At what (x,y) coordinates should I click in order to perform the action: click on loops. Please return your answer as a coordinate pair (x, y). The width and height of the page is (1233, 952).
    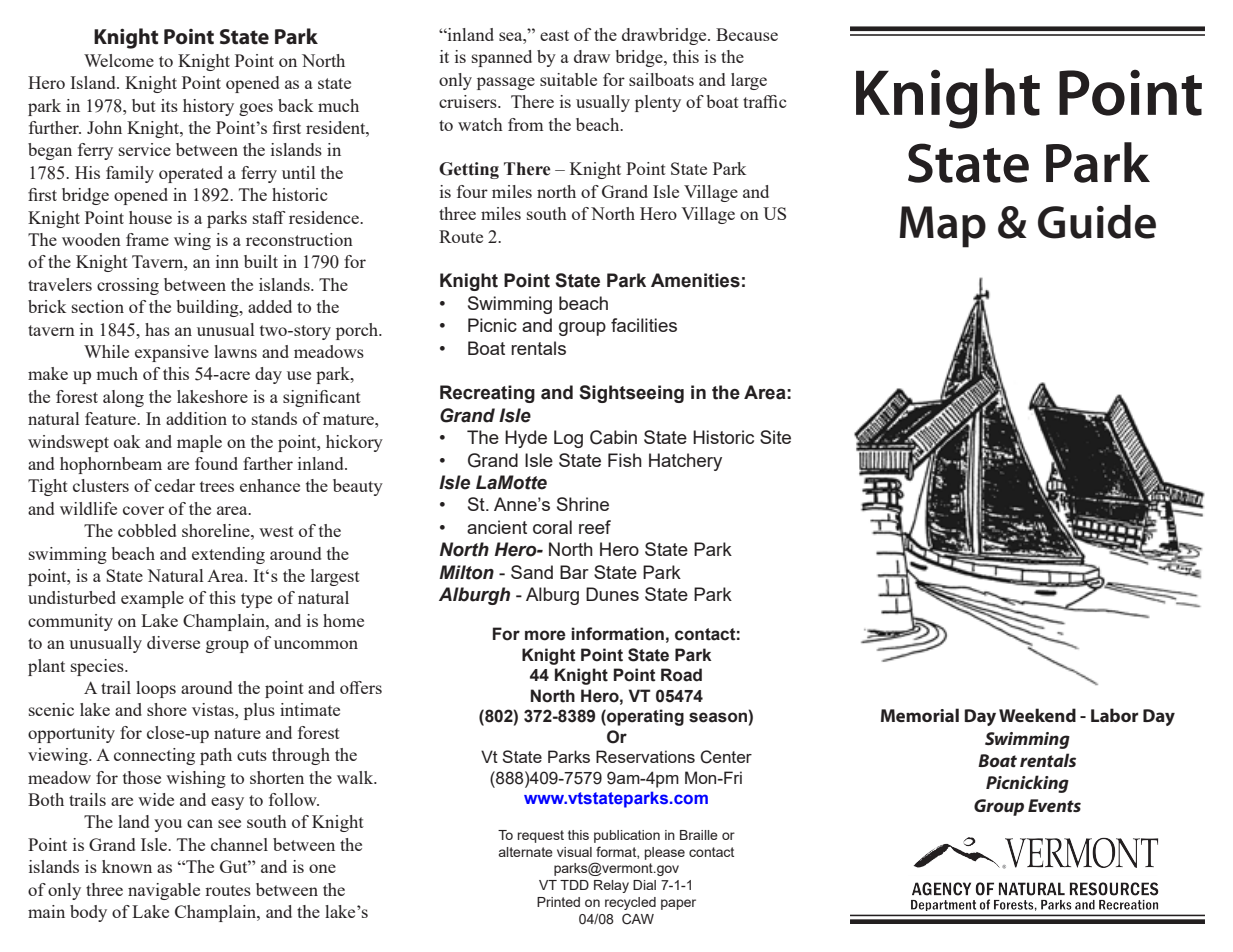
    Looking at the image, I should click on (156, 689).
